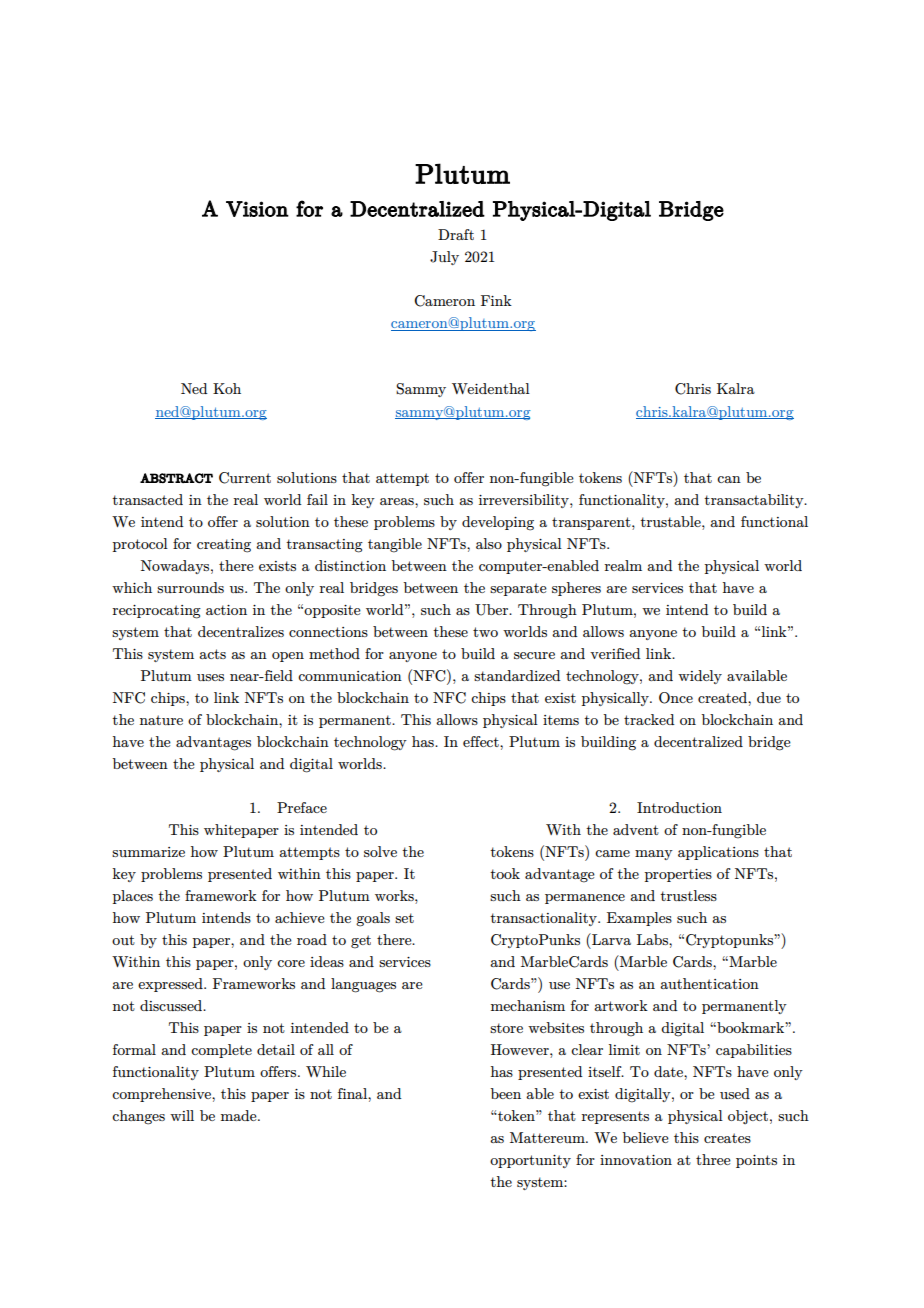 The height and width of the screenshot is (1308, 924). What do you see at coordinates (210, 677) in the screenshot?
I see `uses` at bounding box center [210, 677].
